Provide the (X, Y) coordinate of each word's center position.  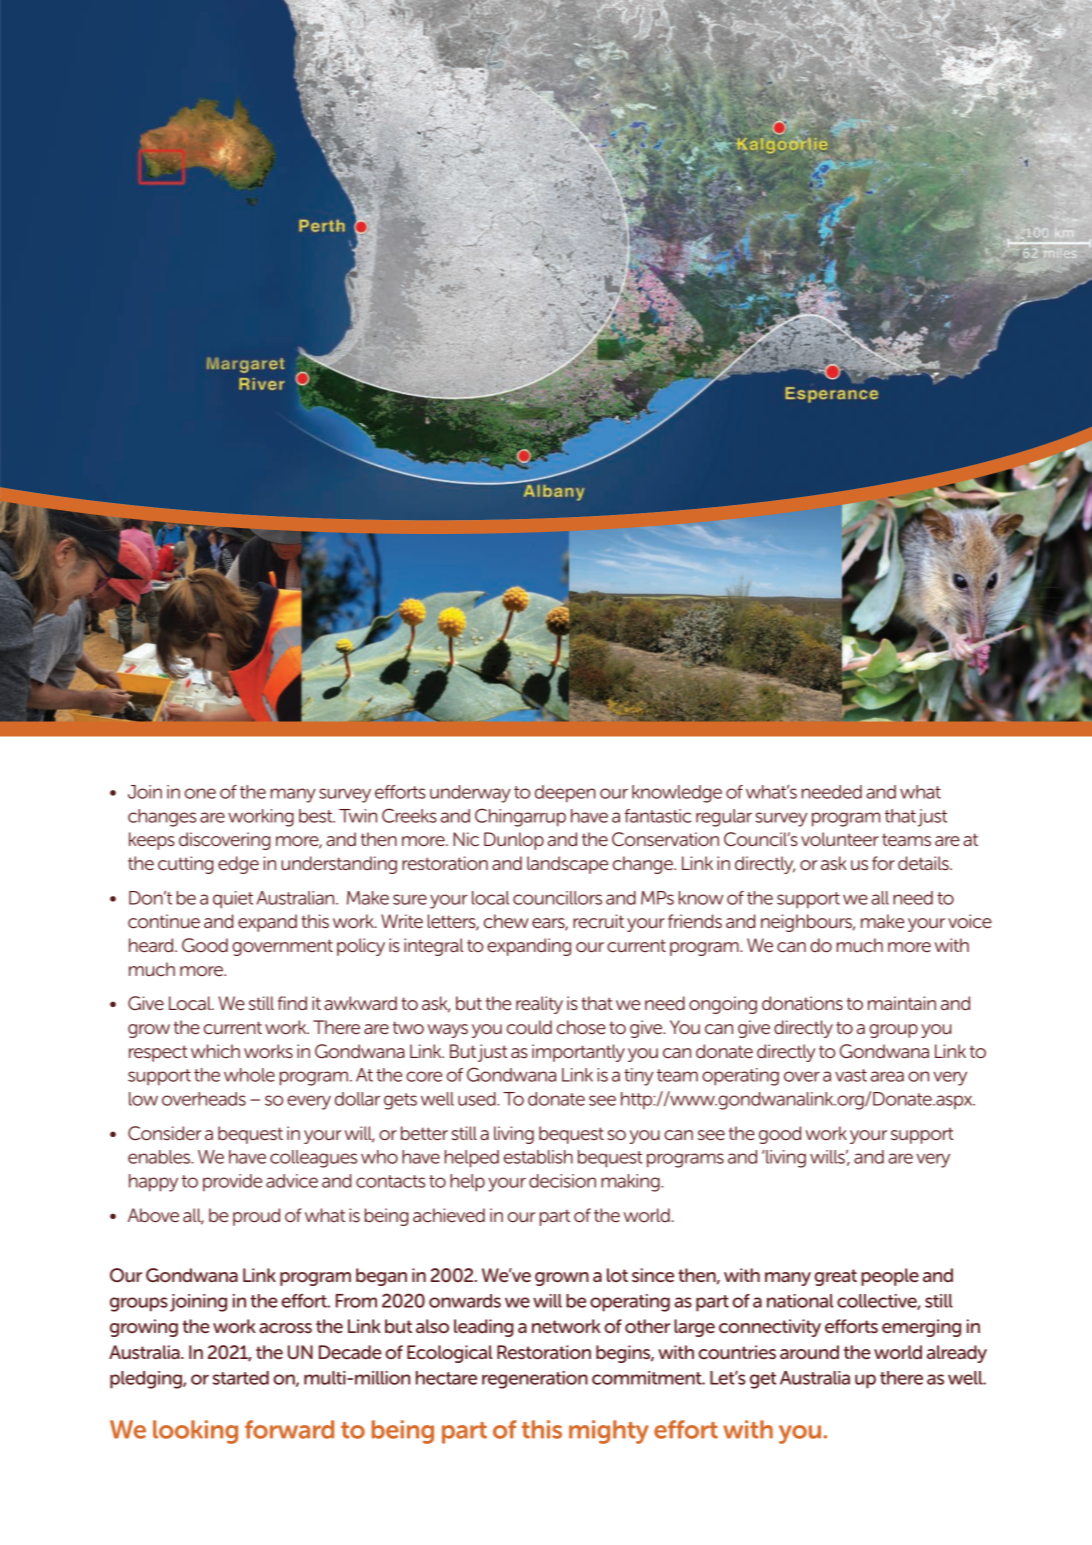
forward (289, 1429)
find (292, 1003)
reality (539, 1005)
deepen (565, 794)
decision (562, 1181)
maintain (902, 1003)
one (200, 793)
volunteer (840, 839)
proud (256, 1217)
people (890, 1277)
